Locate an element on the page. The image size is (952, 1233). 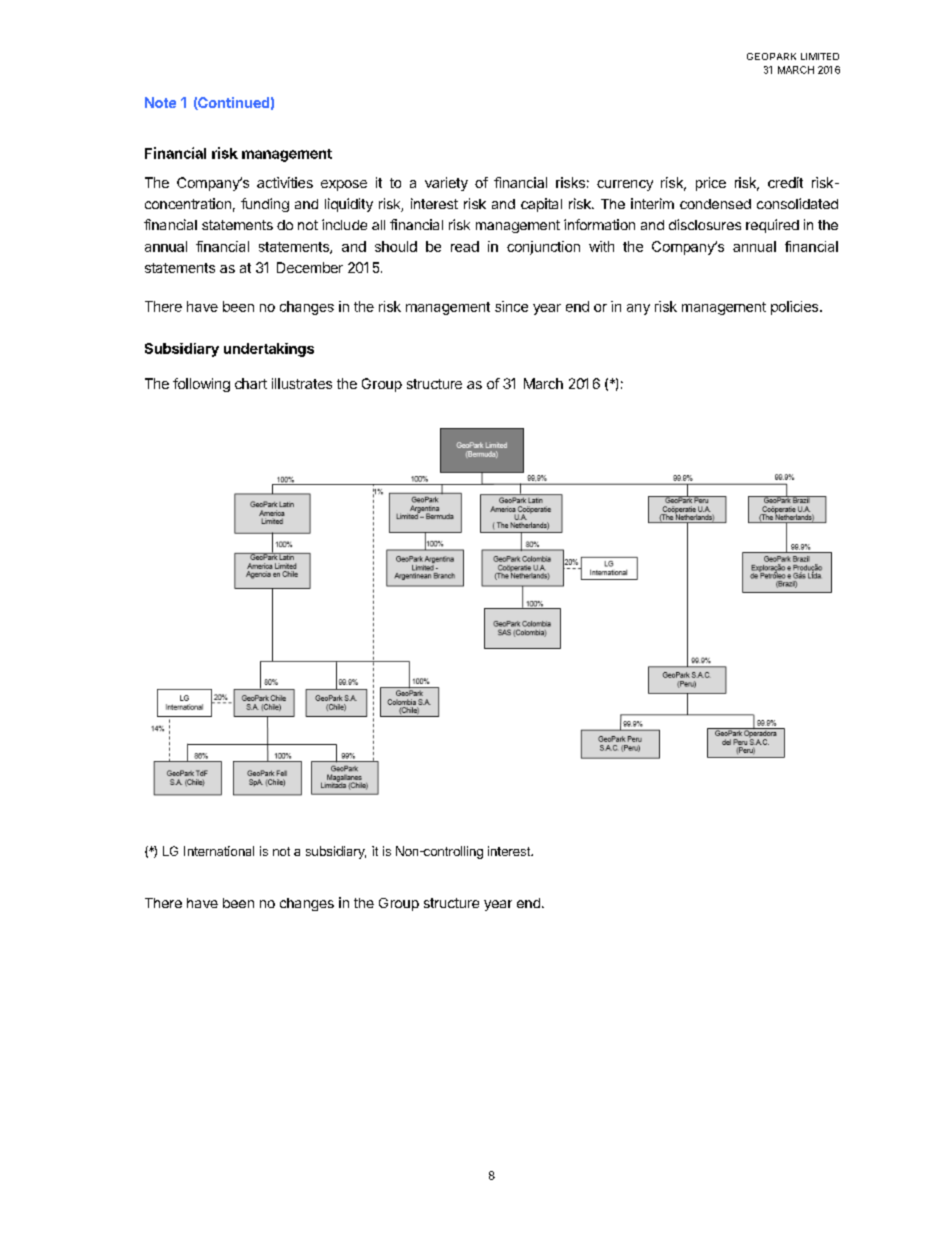
following is located at coordinates (201, 385).
